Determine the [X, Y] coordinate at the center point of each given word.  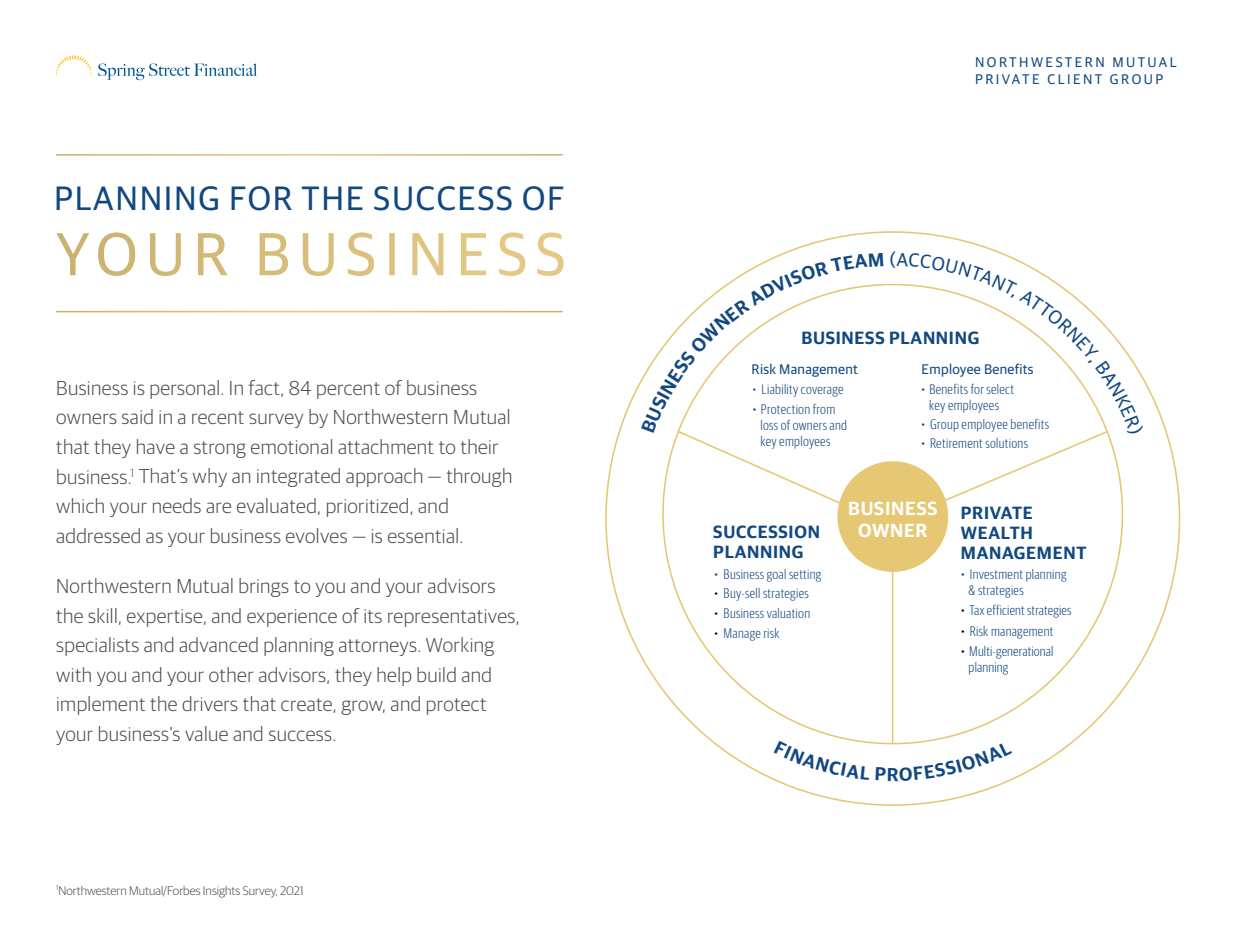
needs [177, 505]
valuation [788, 613]
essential [423, 535]
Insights [221, 892]
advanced [218, 644]
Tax [976, 610]
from [824, 409]
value [206, 733]
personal [184, 389]
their [479, 446]
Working [460, 646]
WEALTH [996, 532]
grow [363, 707]
